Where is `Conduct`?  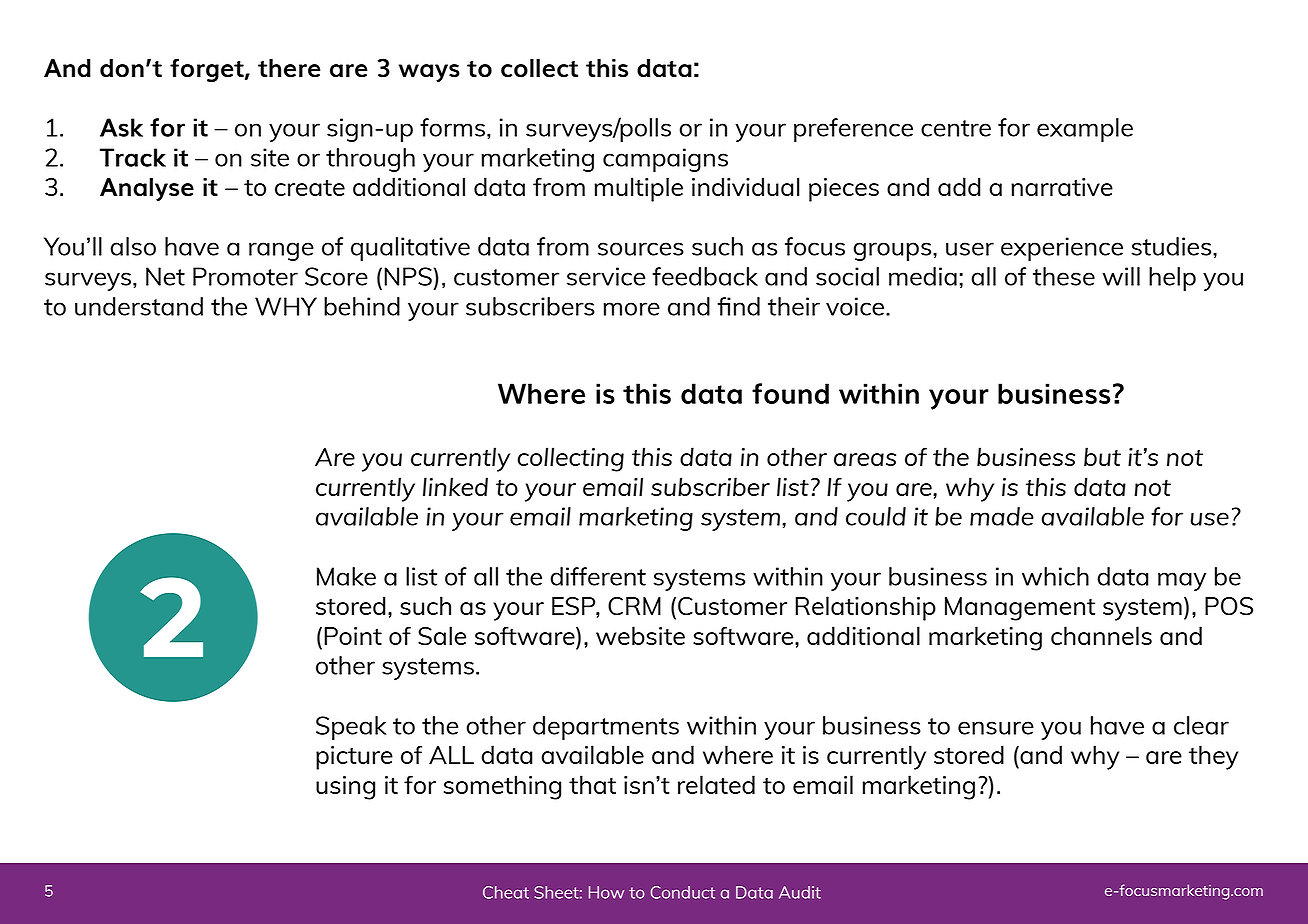 Conduct is located at coordinates (683, 892).
